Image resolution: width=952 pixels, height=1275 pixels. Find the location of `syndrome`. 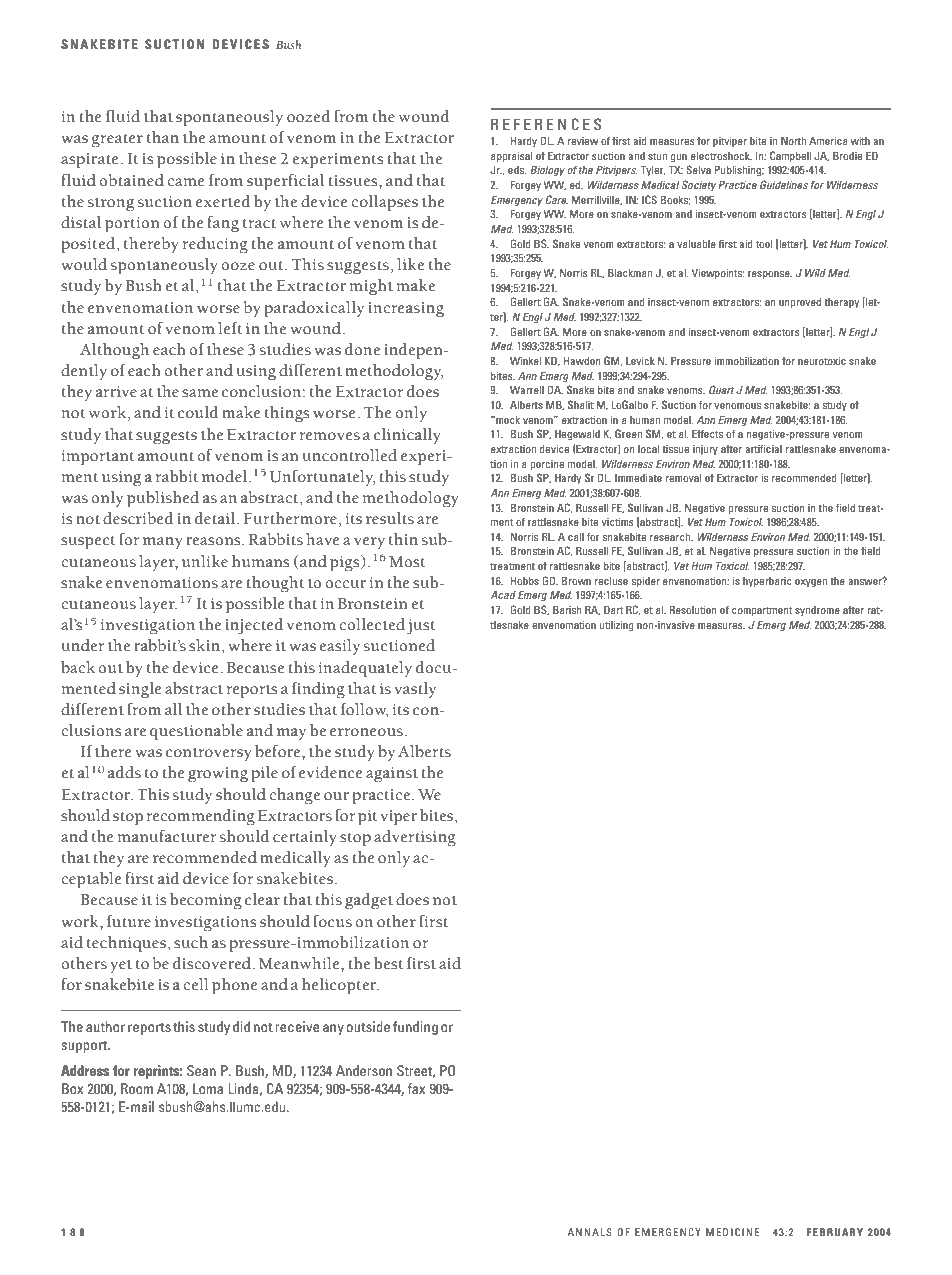

syndrome is located at coordinates (817, 611).
